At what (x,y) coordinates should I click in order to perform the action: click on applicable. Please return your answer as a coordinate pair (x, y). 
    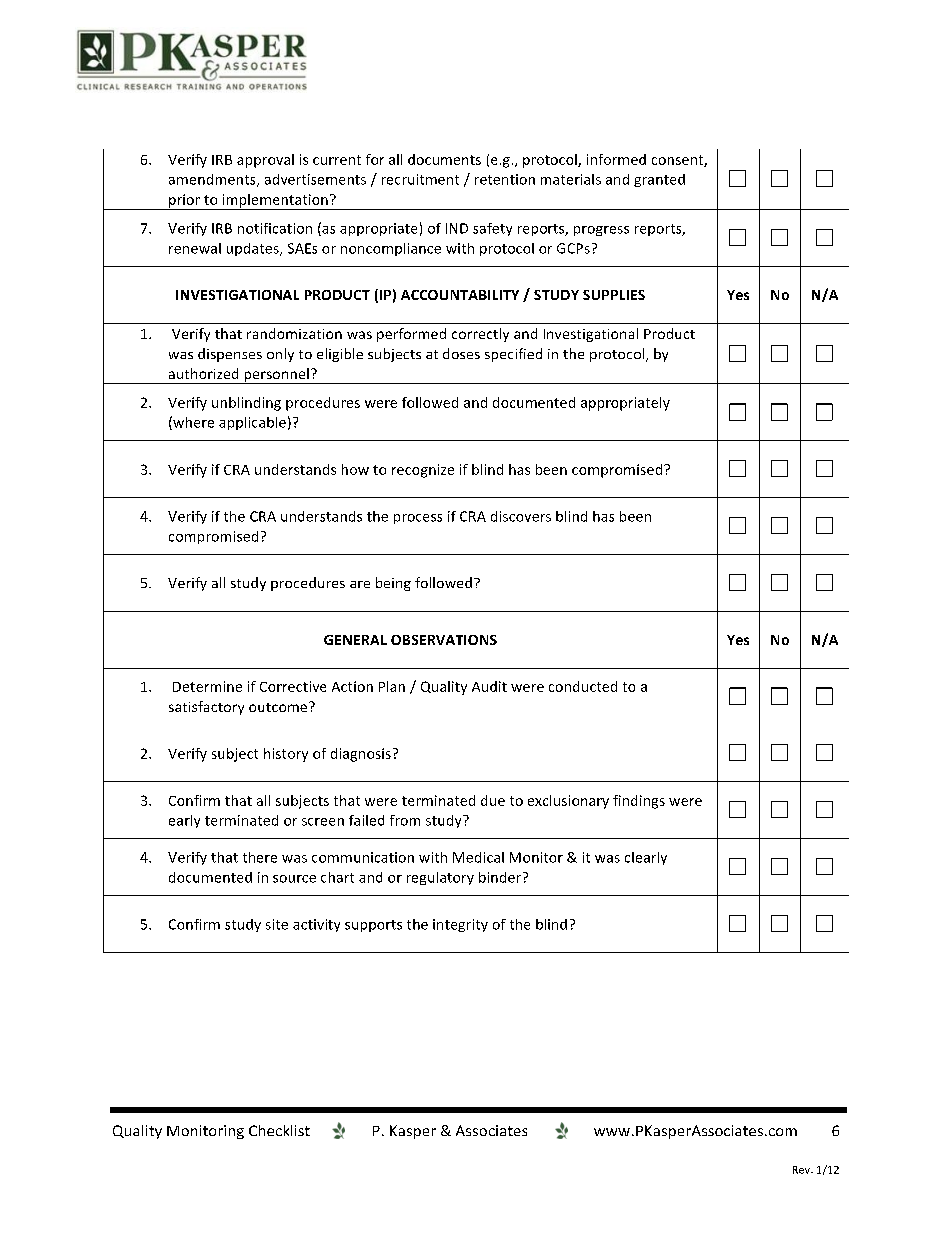
    Looking at the image, I should click on (252, 423).
